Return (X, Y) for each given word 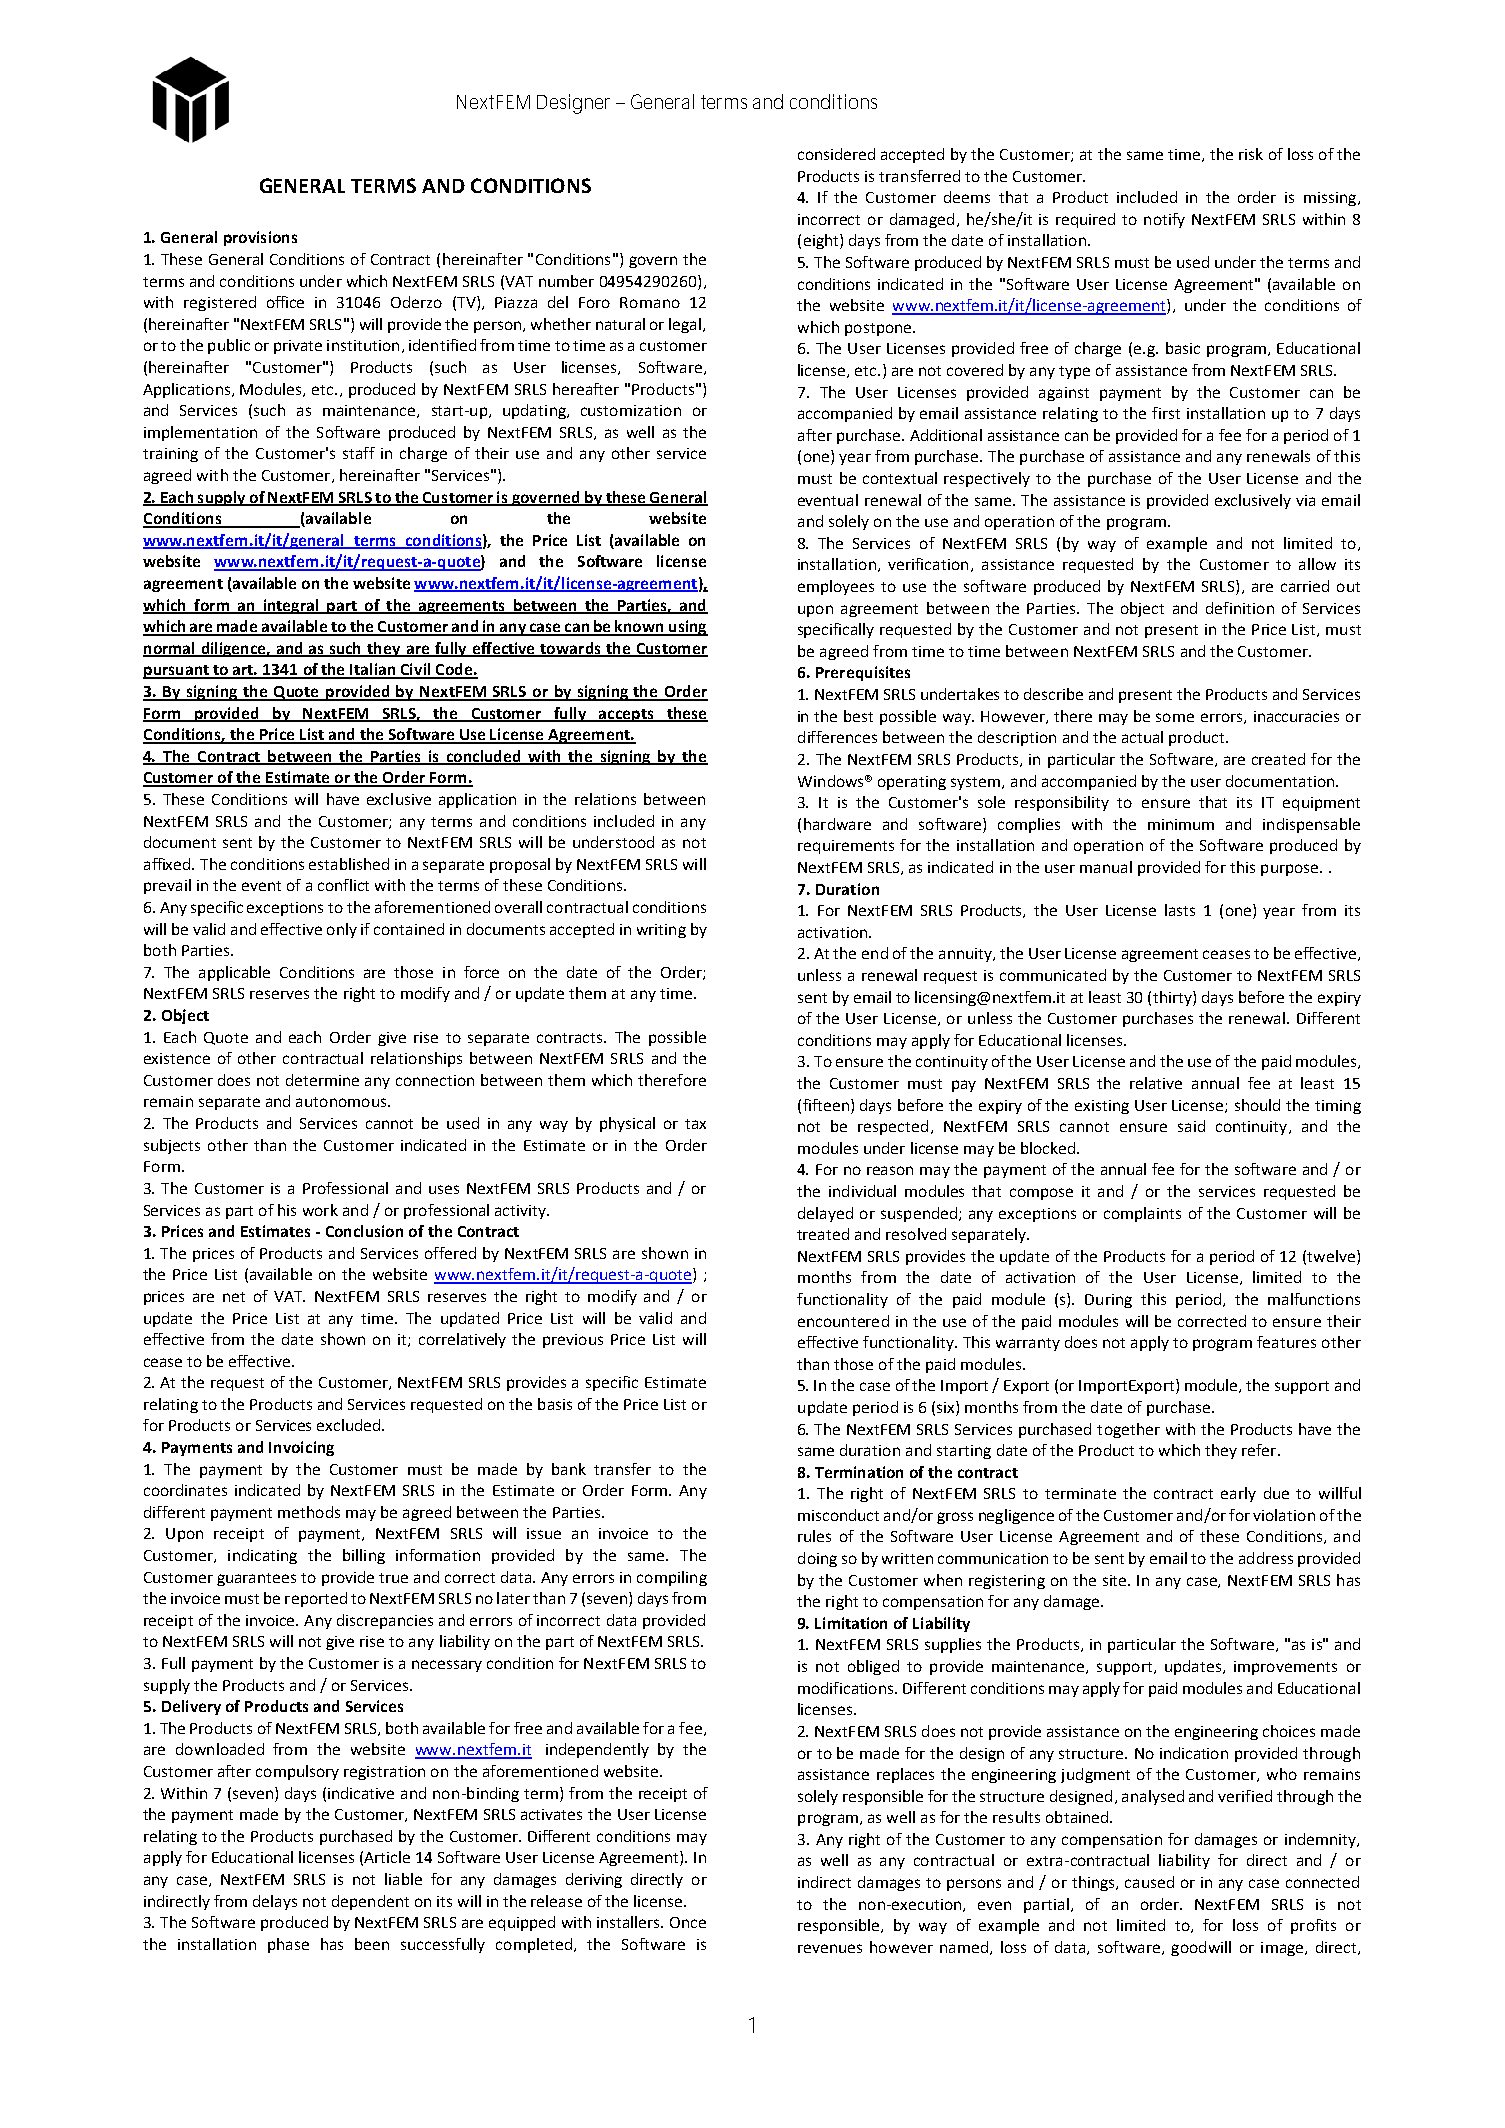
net (234, 1297)
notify (1164, 220)
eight (822, 241)
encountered (843, 1321)
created (1278, 759)
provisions (260, 238)
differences (837, 737)
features (1286, 1342)
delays (275, 1902)
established (349, 864)
